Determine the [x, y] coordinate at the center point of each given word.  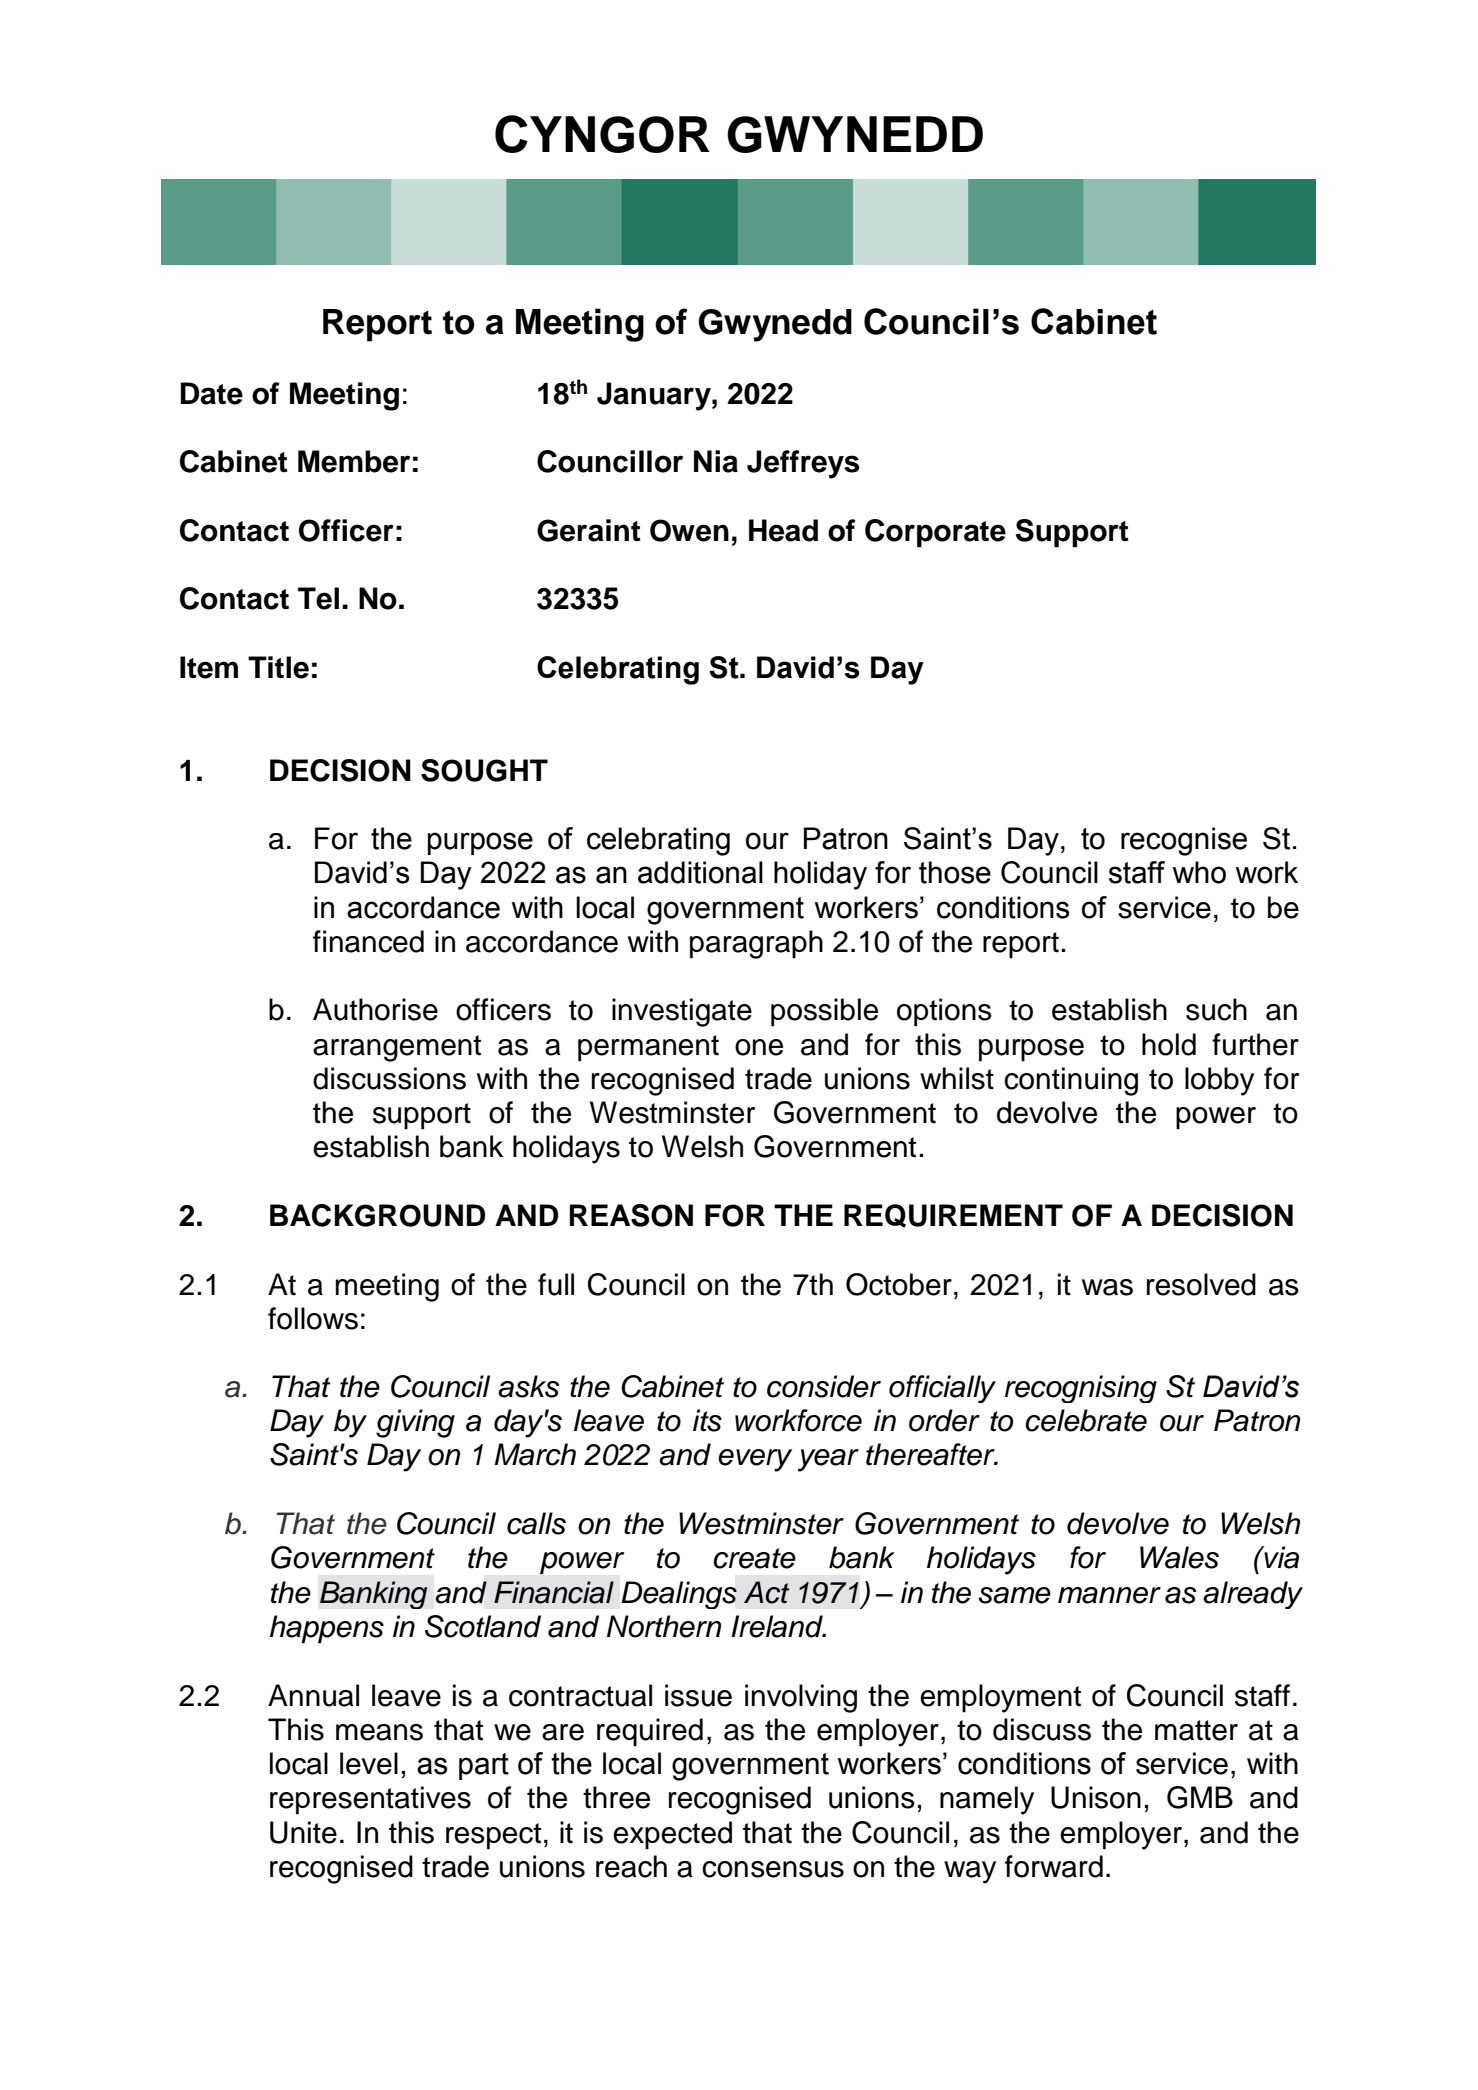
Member [354, 461]
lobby [1219, 1081]
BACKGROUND [377, 1215]
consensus [773, 1869]
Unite [303, 1832]
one [759, 1047]
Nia [716, 461]
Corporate [935, 533]
